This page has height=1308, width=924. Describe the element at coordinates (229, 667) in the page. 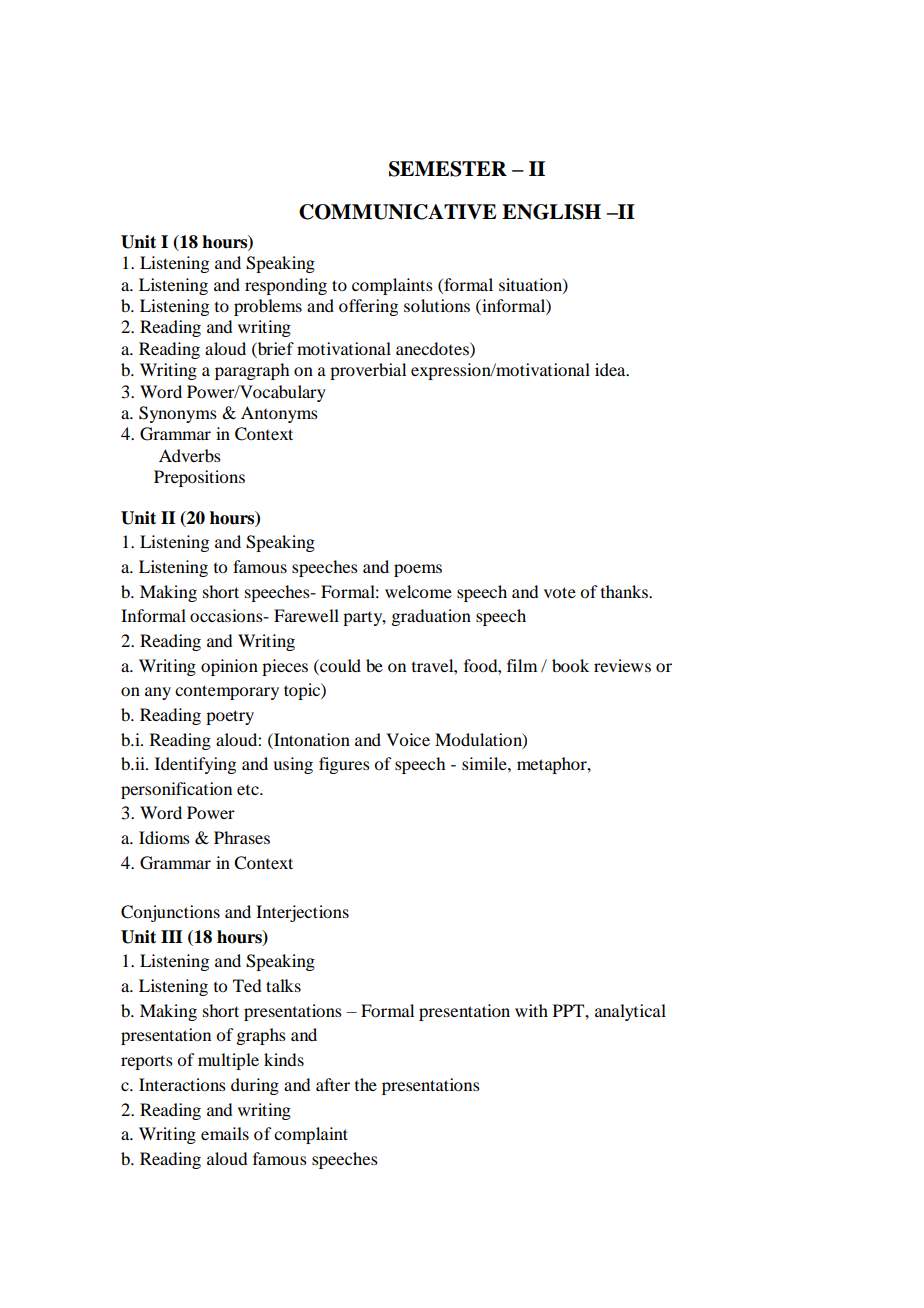

I see `opinion` at that location.
